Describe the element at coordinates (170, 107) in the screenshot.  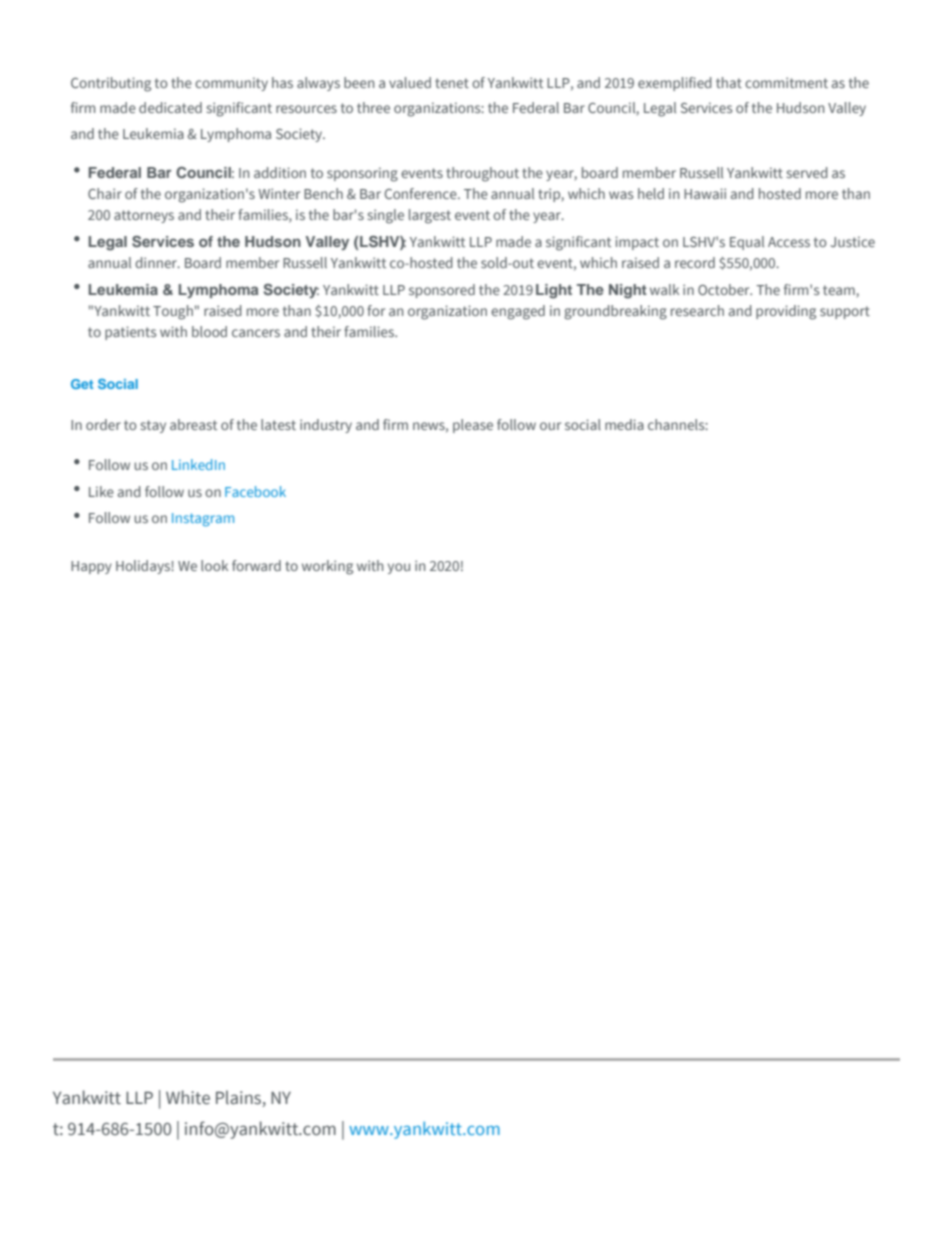
I see `dedicated` at that location.
